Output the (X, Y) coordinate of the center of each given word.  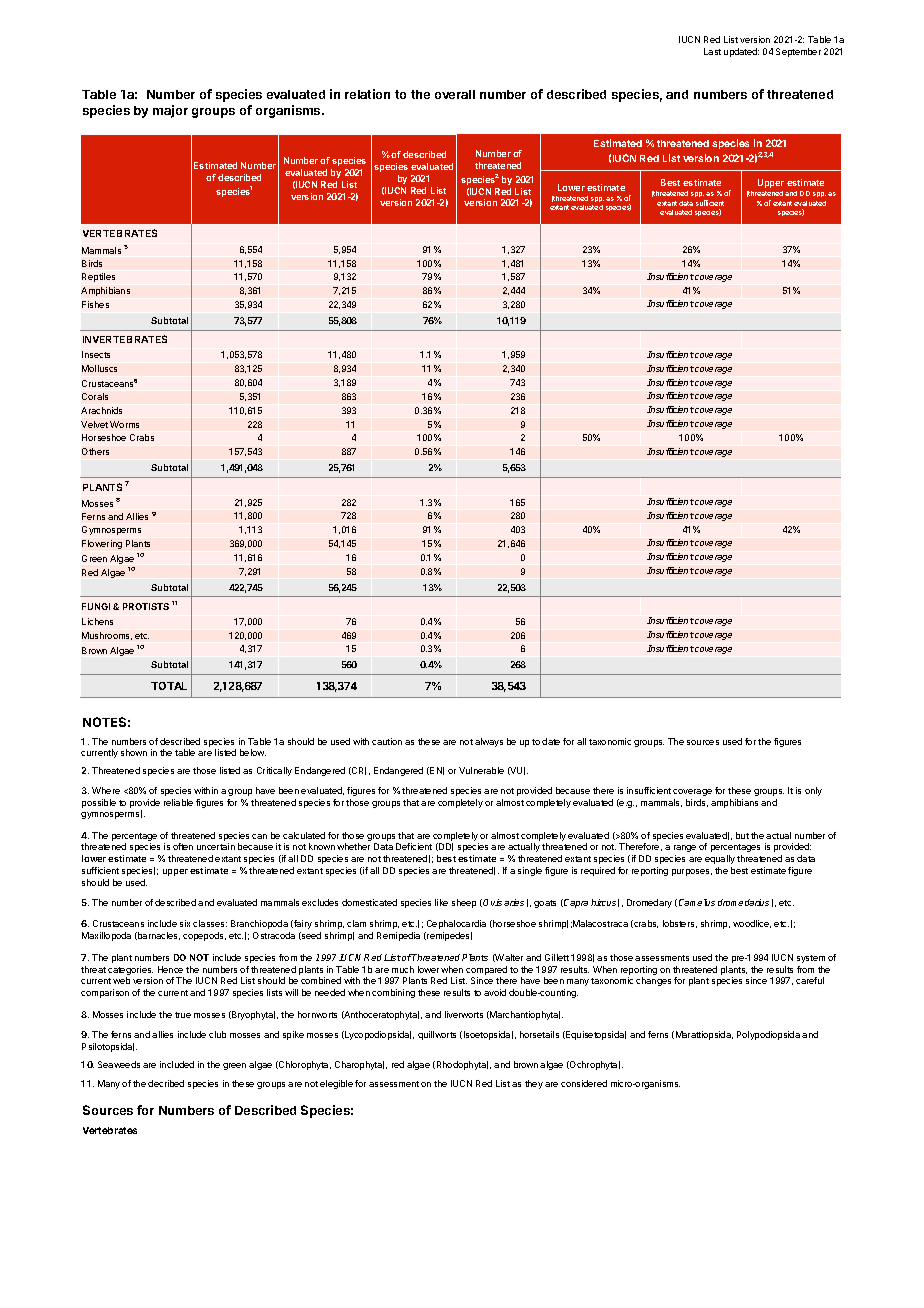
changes (653, 981)
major (170, 111)
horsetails (539, 1034)
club (217, 1034)
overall (455, 94)
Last (712, 51)
